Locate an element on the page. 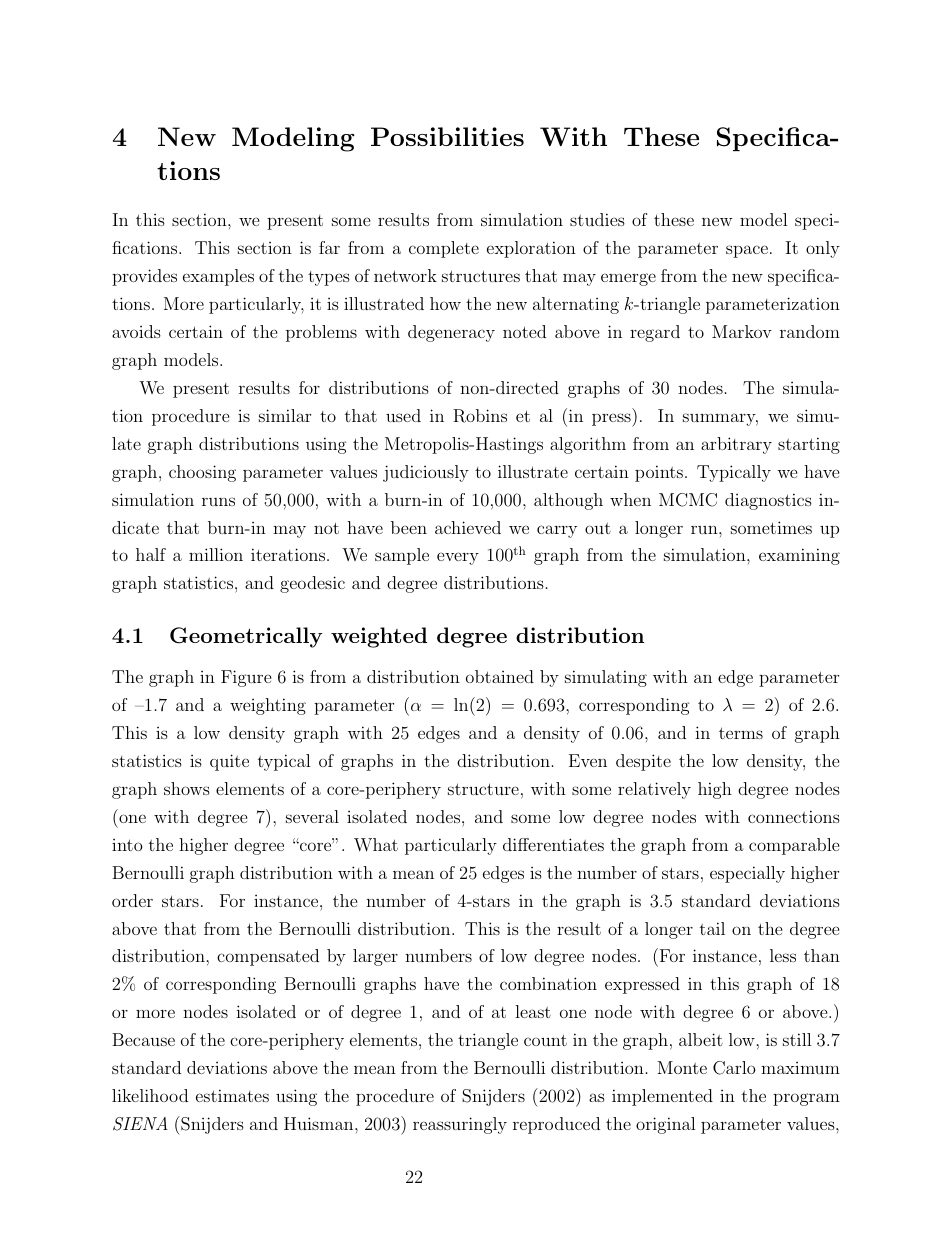 This page has width=952, height=1233. obtained is located at coordinates (500, 676).
